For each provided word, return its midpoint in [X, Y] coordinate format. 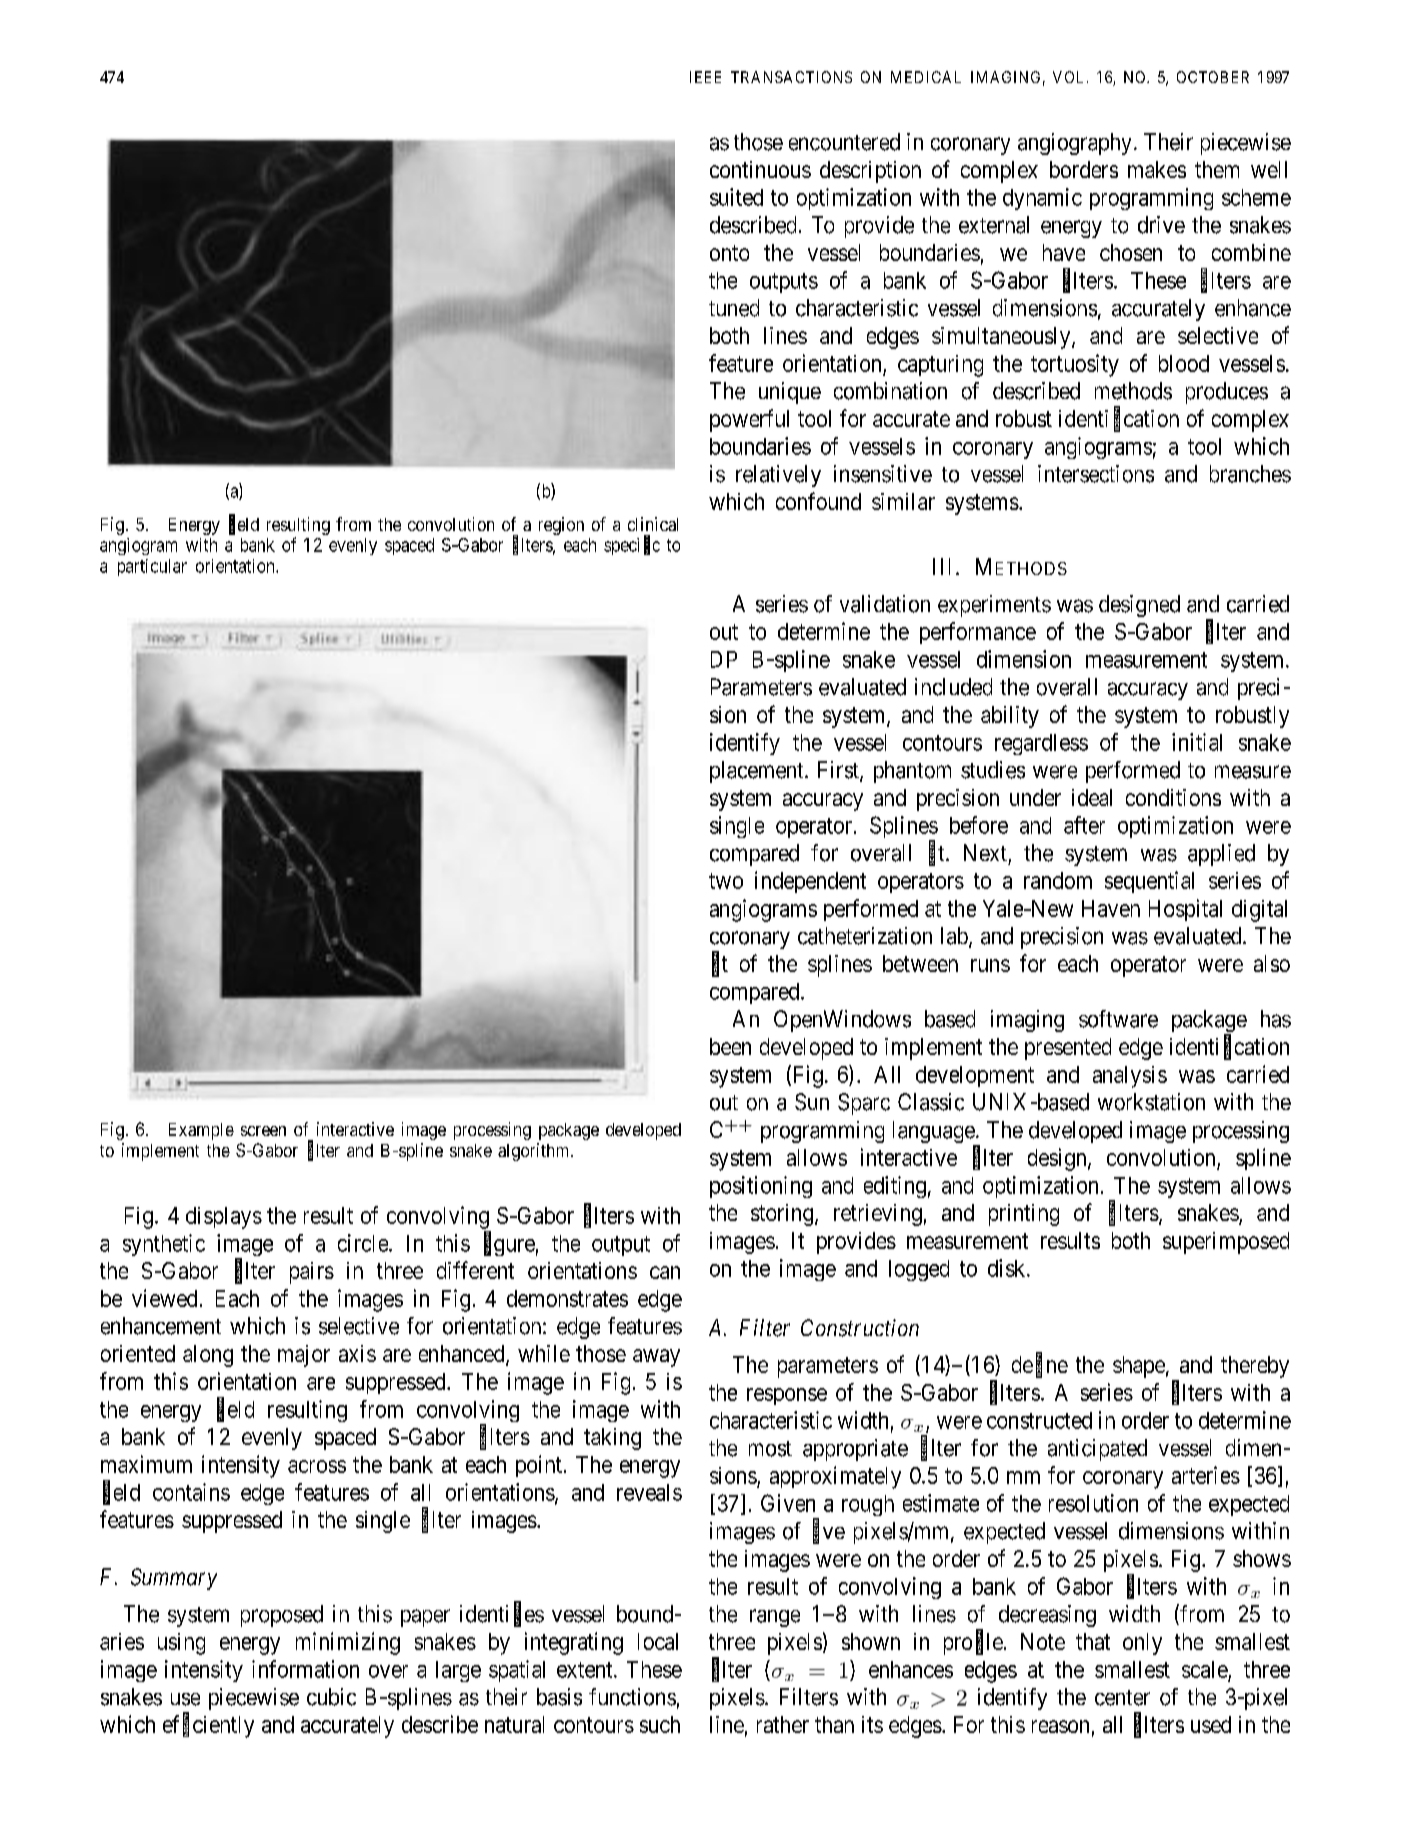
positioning [761, 1187]
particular [152, 567]
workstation [1151, 1102]
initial [1197, 742]
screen [263, 1131]
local [658, 1641]
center [1122, 1698]
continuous [760, 169]
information [305, 1669]
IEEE [705, 77]
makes [1157, 169]
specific [632, 546]
